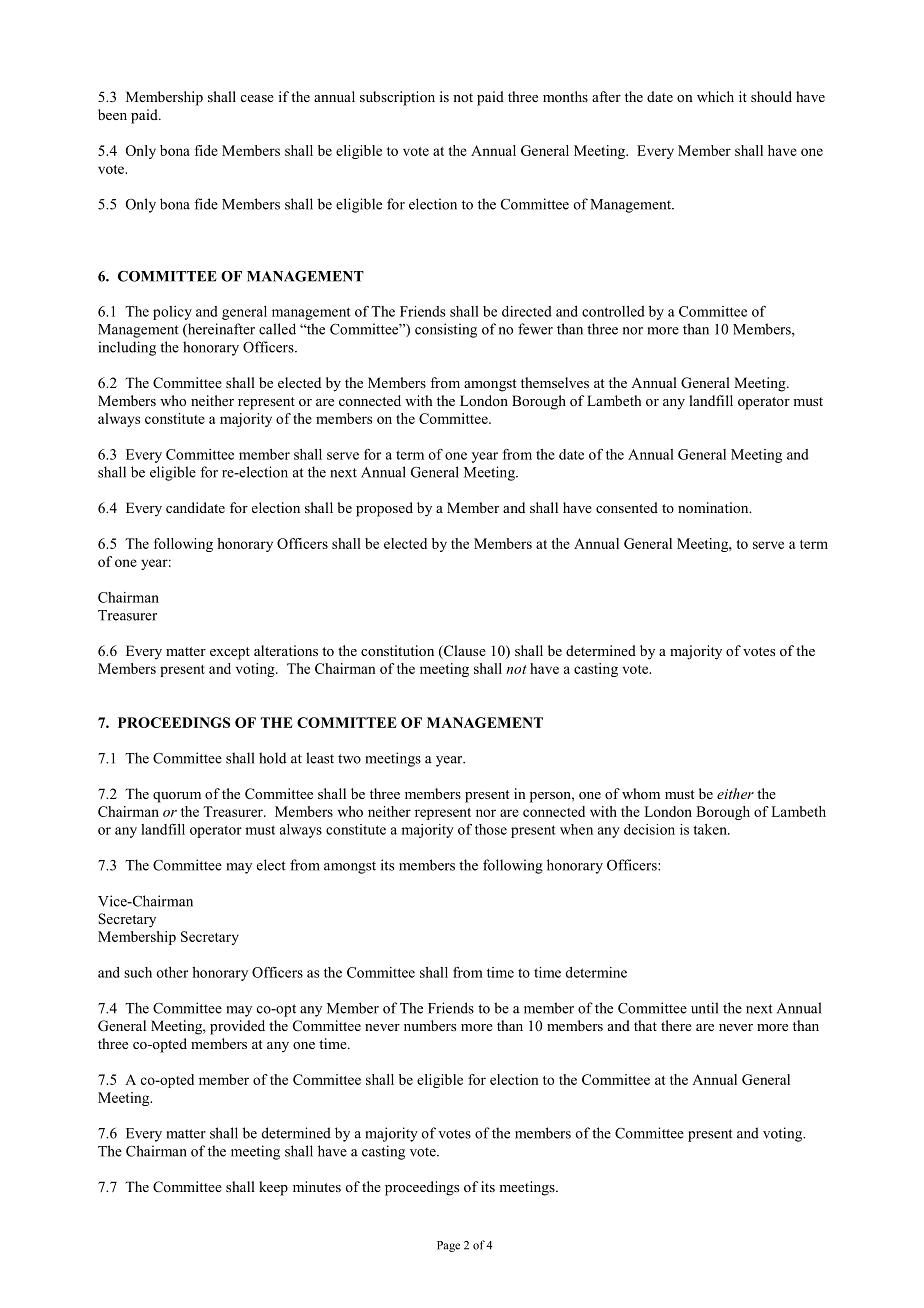 The image size is (924, 1308). I want to click on including, so click(127, 348).
